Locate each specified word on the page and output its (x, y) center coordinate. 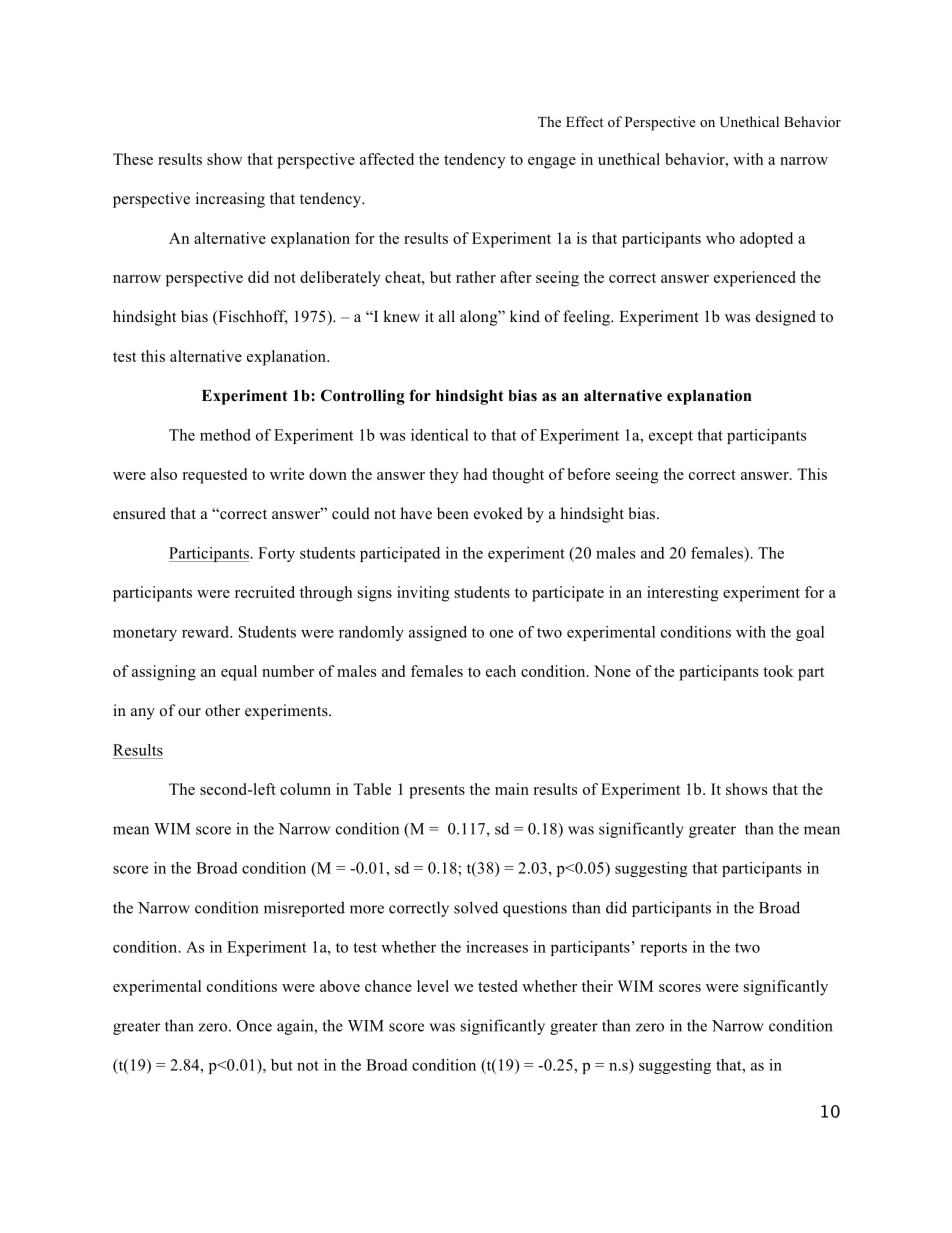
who (720, 238)
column (305, 789)
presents (437, 792)
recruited (265, 592)
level (433, 986)
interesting (683, 594)
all (447, 316)
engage (552, 163)
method (225, 435)
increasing (230, 200)
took (778, 671)
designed (786, 318)
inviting (423, 594)
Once (254, 1026)
